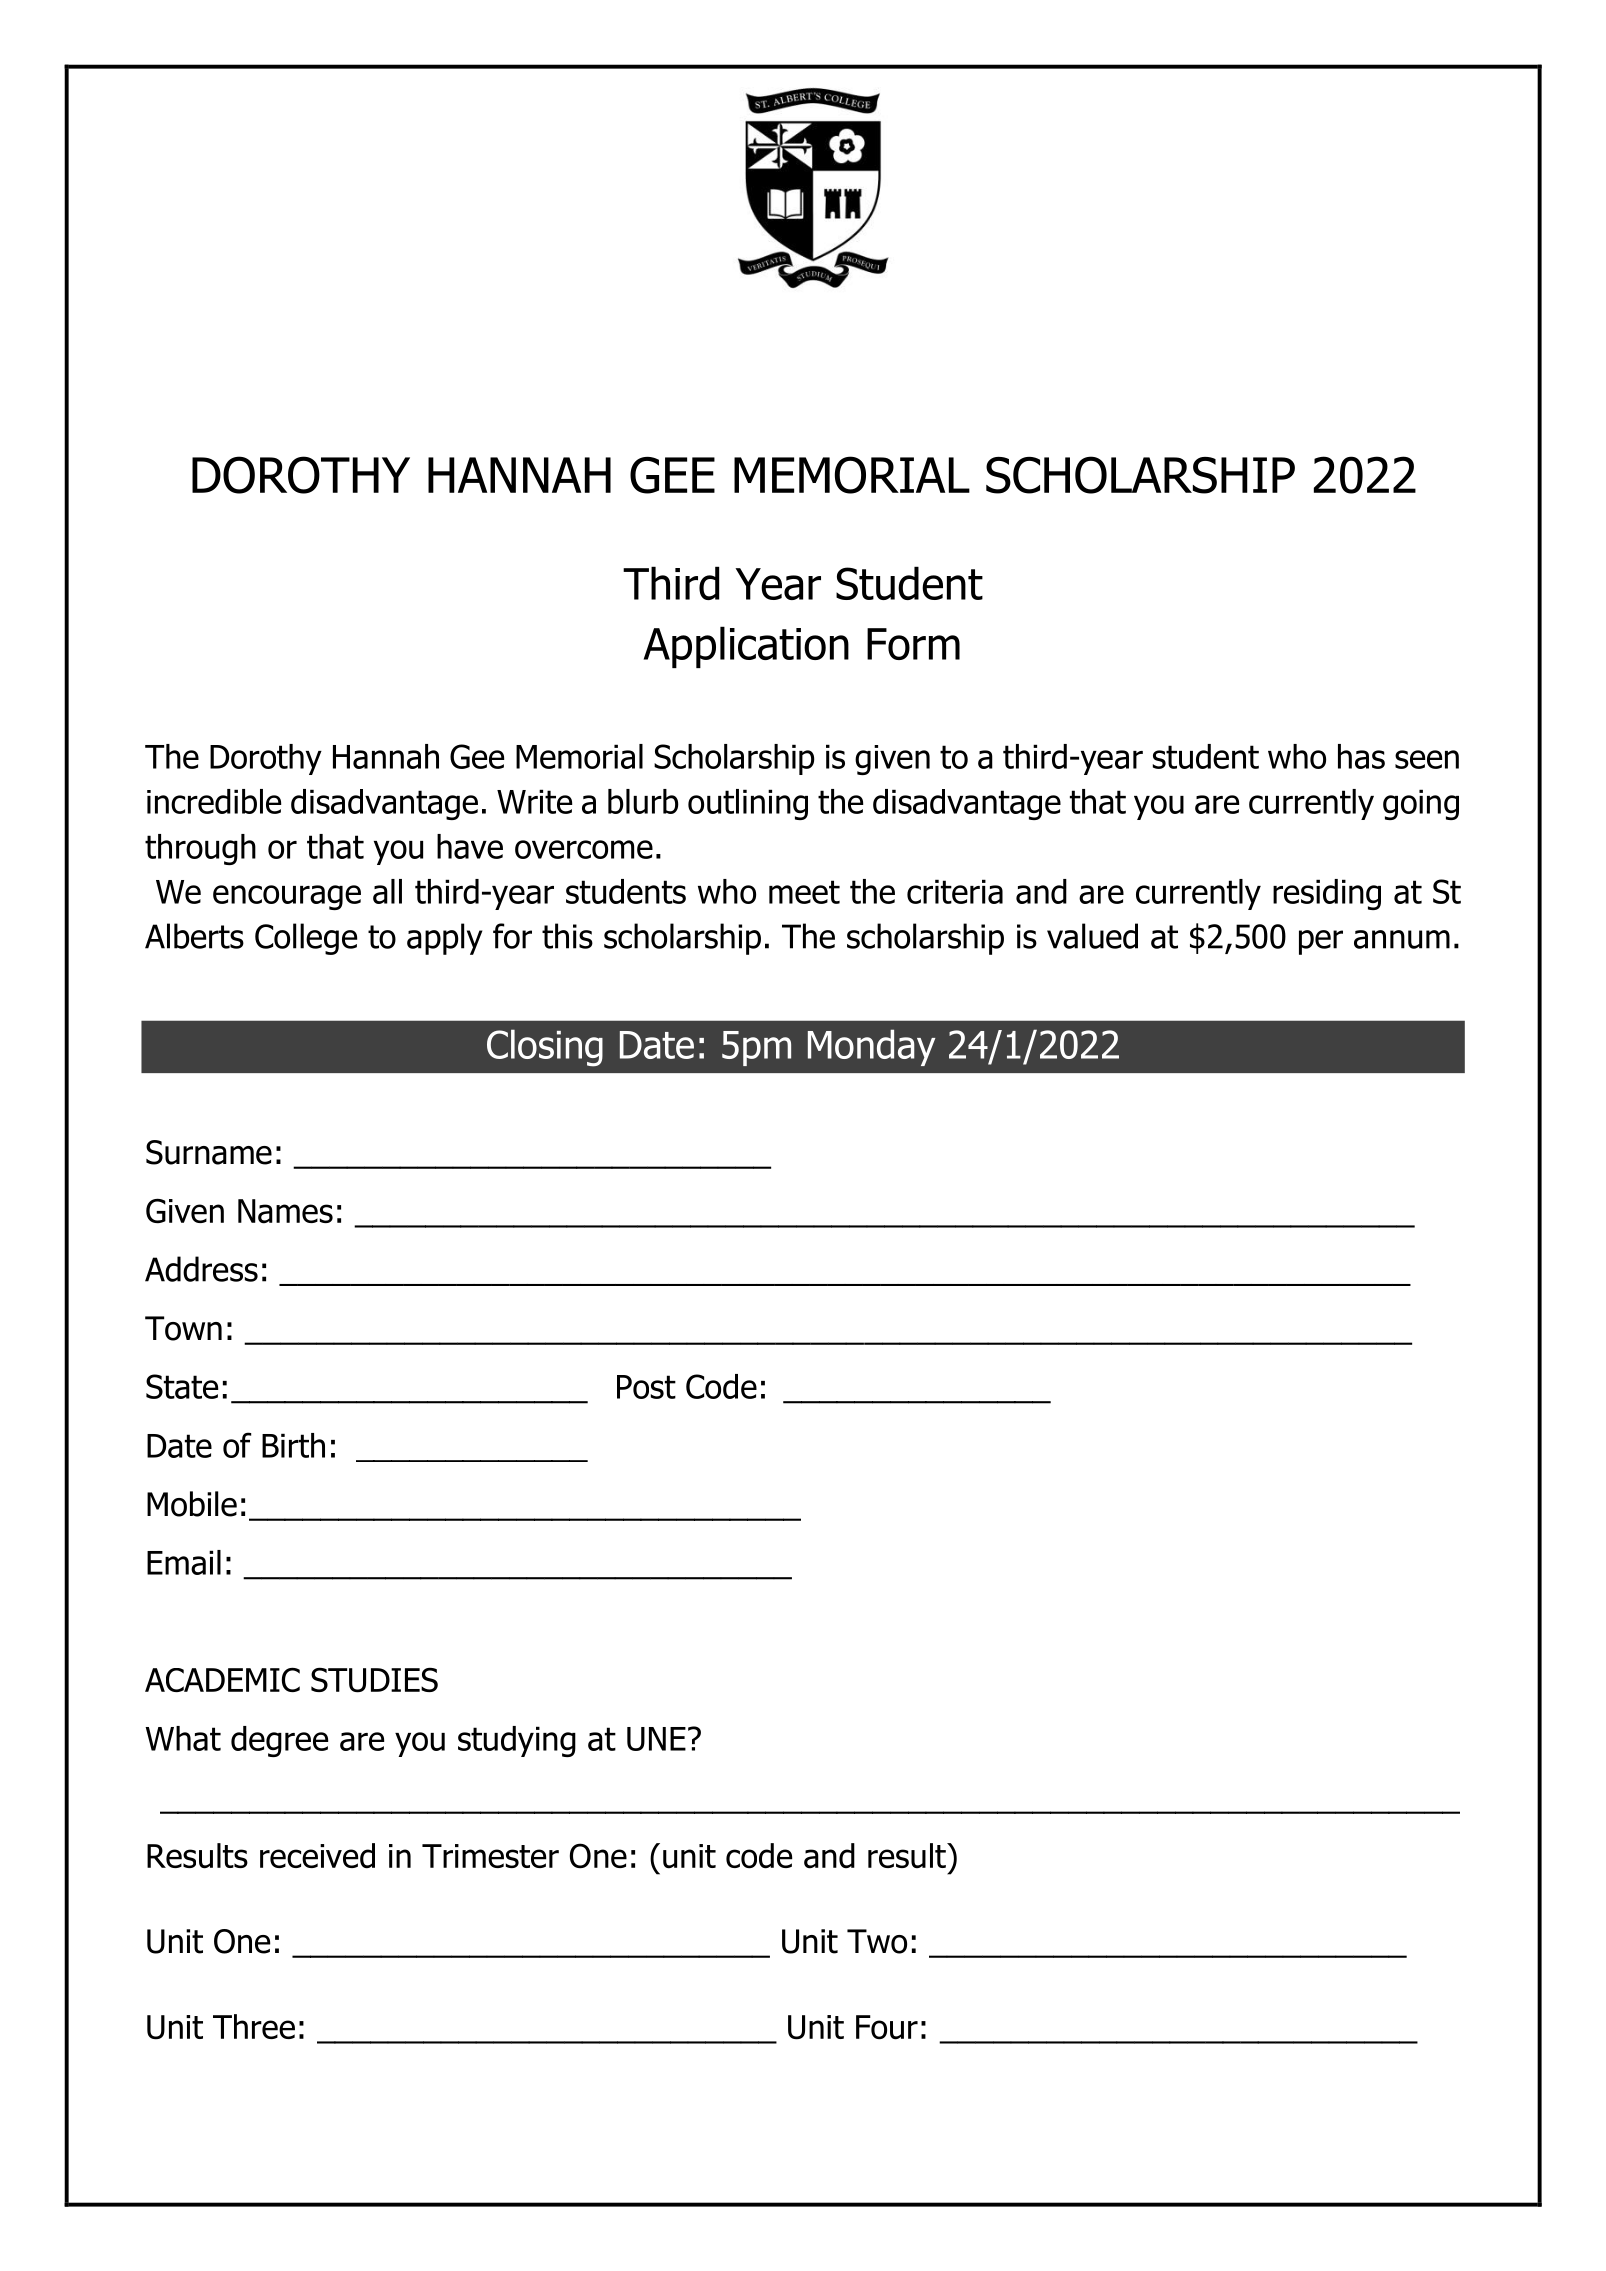 The image size is (1606, 2271). Describe the element at coordinates (306, 939) in the image. I see `College` at that location.
